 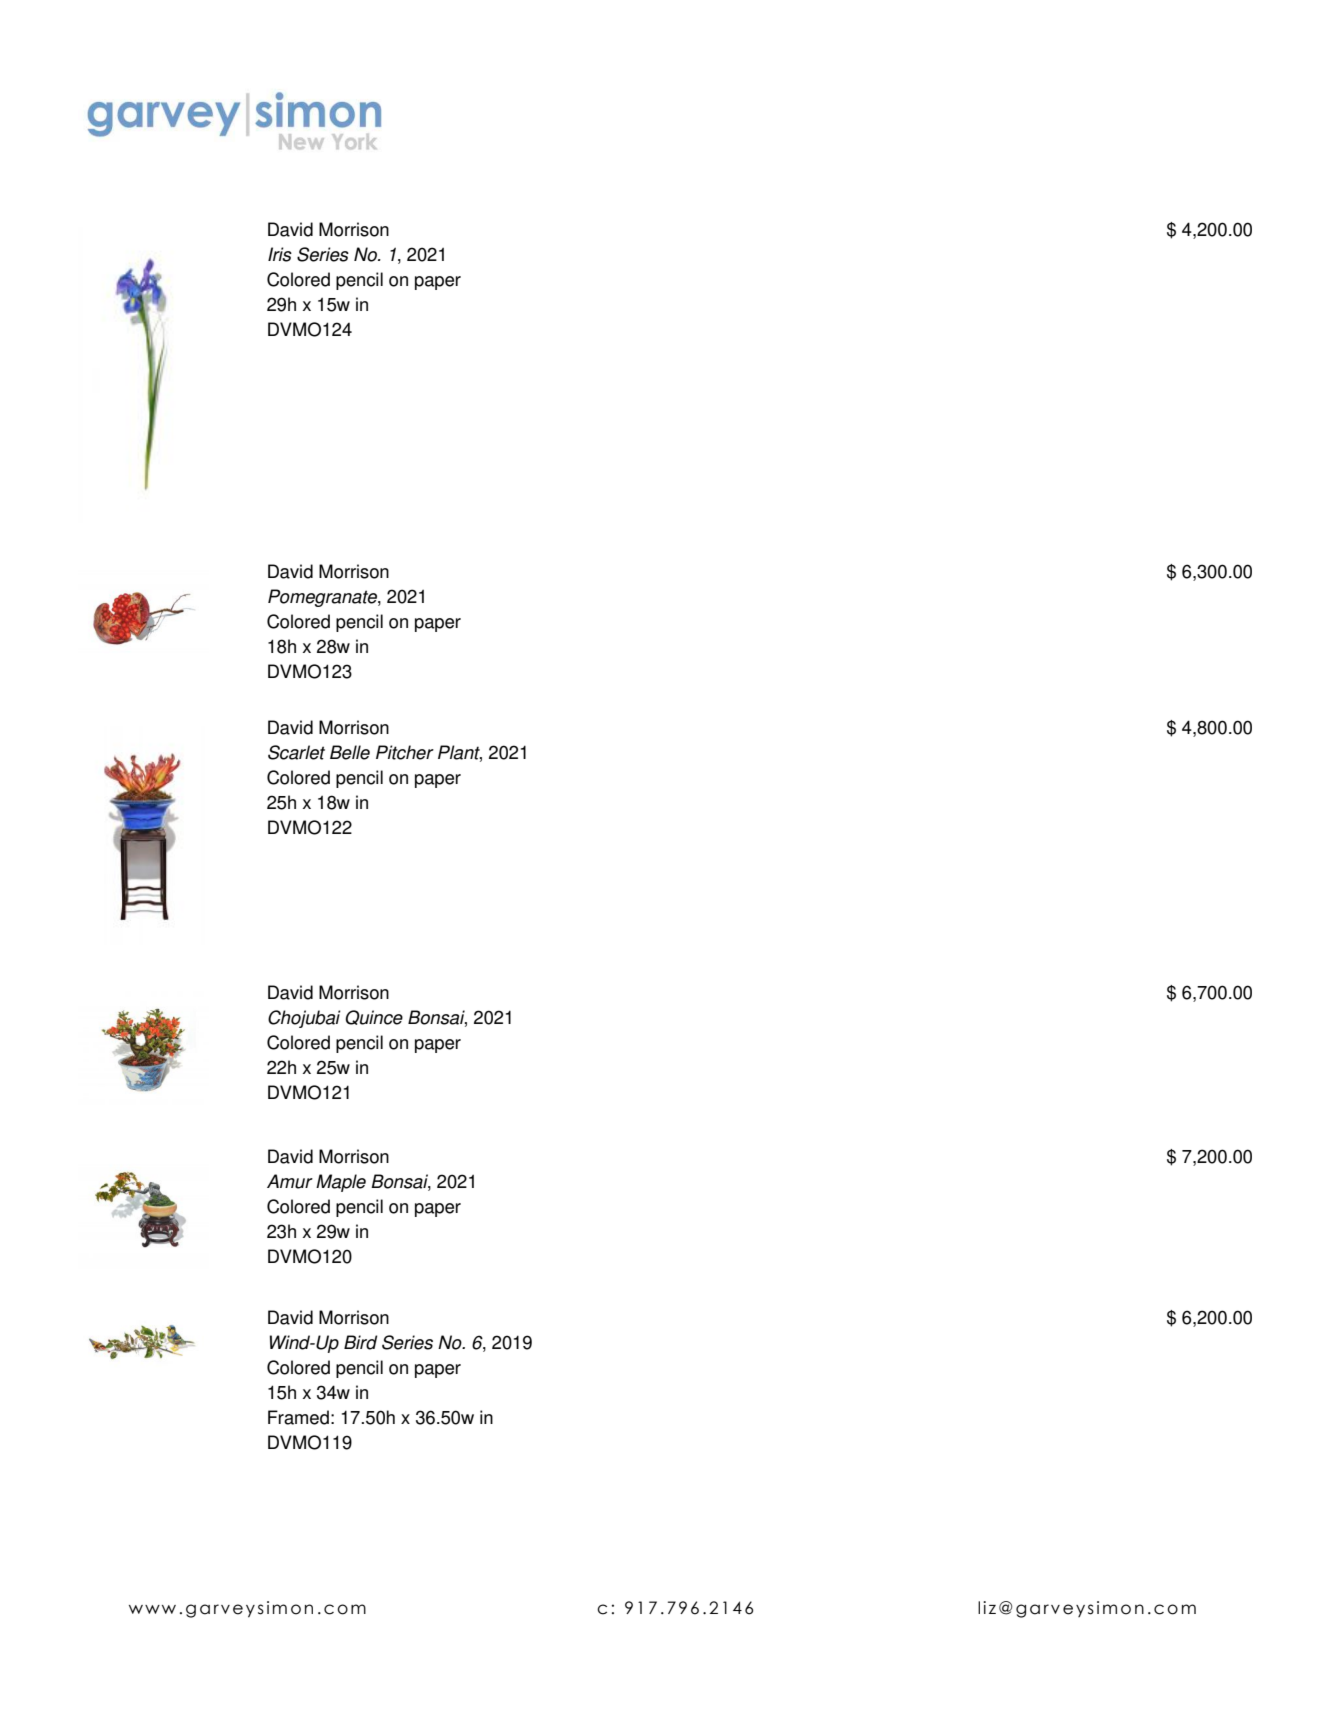 I want to click on Maple, so click(x=341, y=1183).
